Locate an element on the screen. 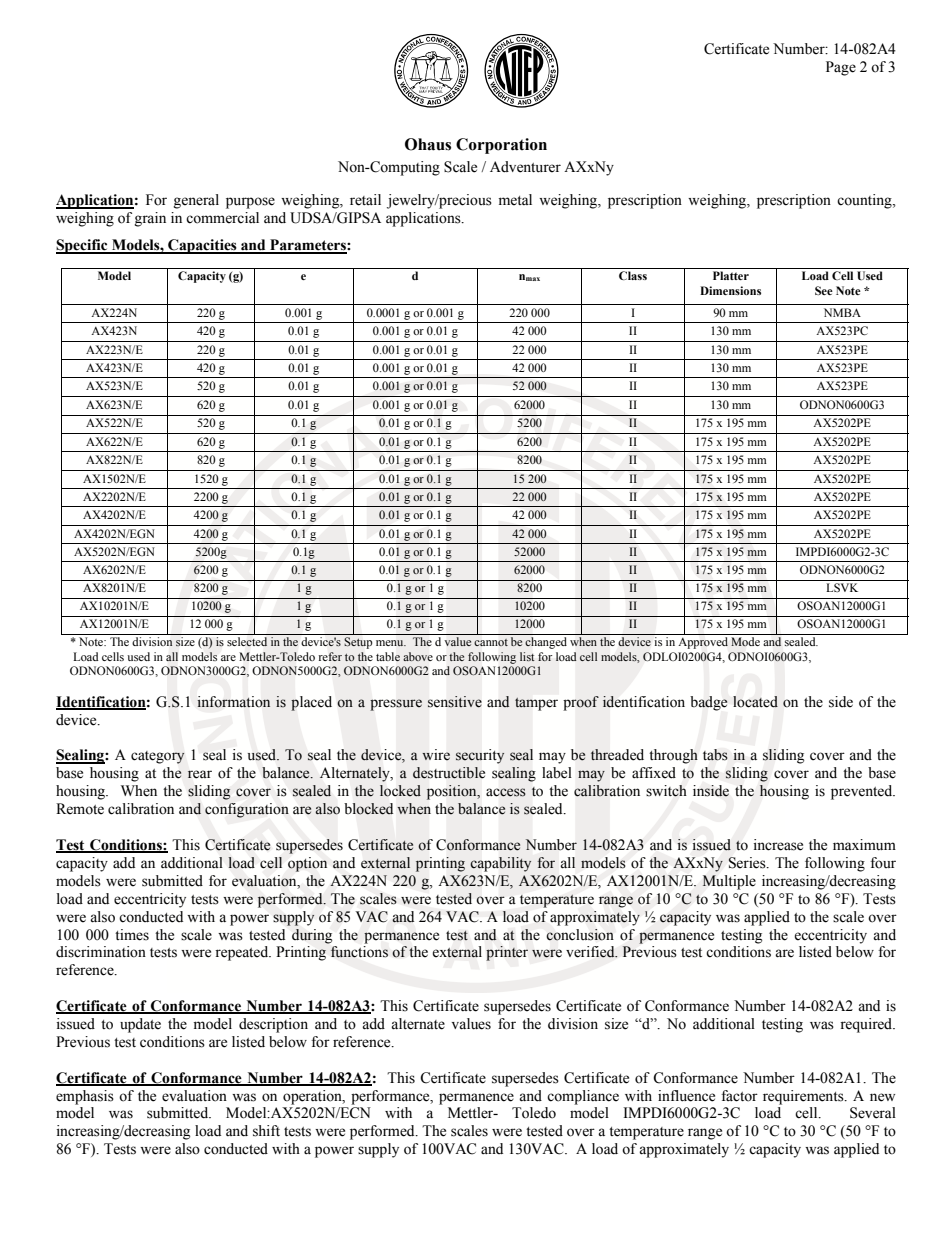 This screenshot has width=952, height=1233. Class is located at coordinates (633, 275).
